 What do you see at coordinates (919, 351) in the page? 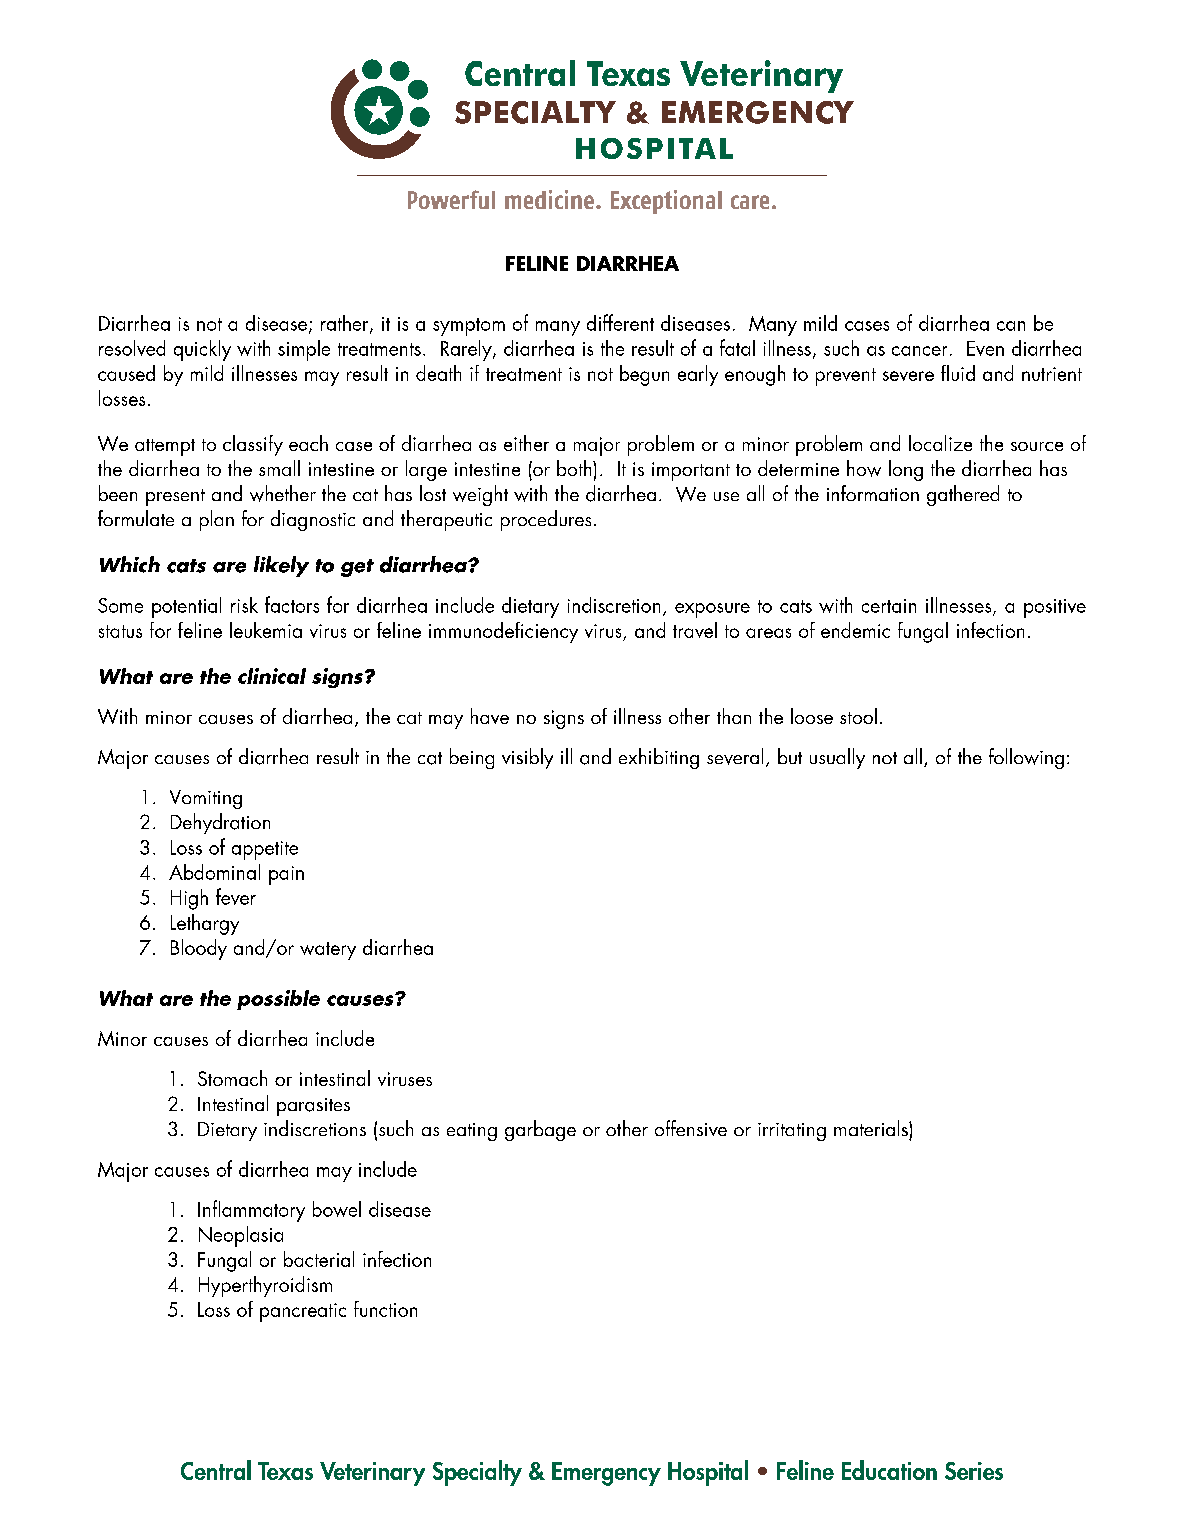
I see `cancer` at bounding box center [919, 351].
